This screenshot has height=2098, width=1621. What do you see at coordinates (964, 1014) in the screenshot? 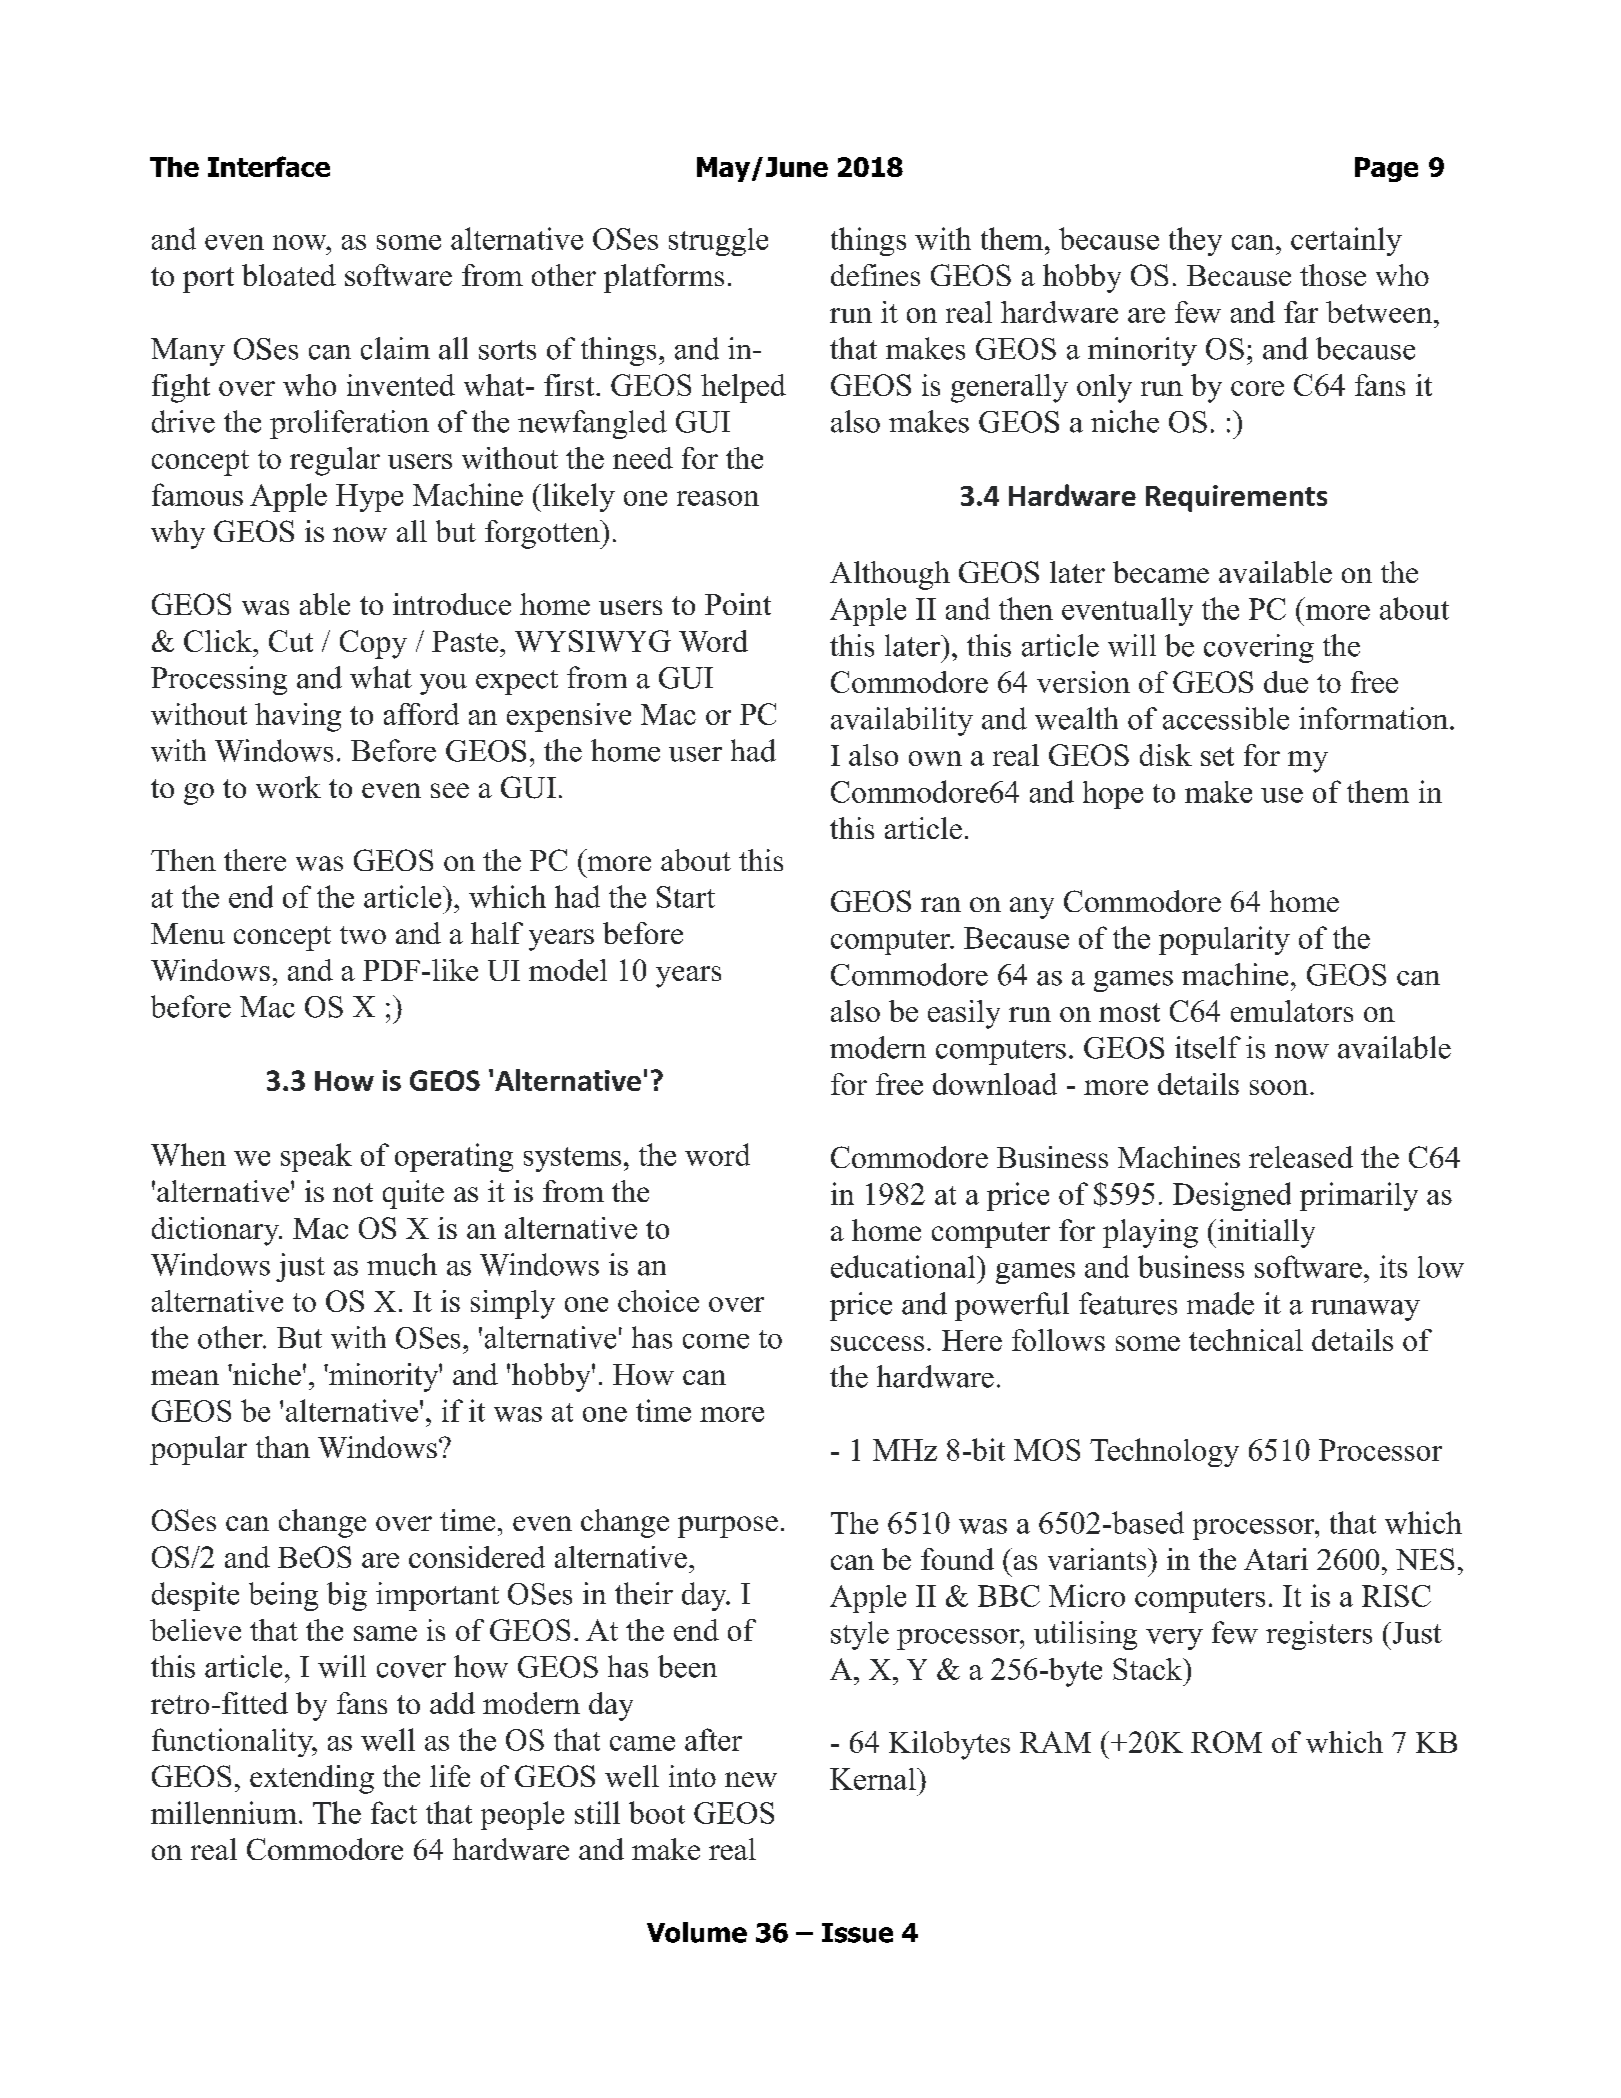
I see `easily` at bounding box center [964, 1014].
